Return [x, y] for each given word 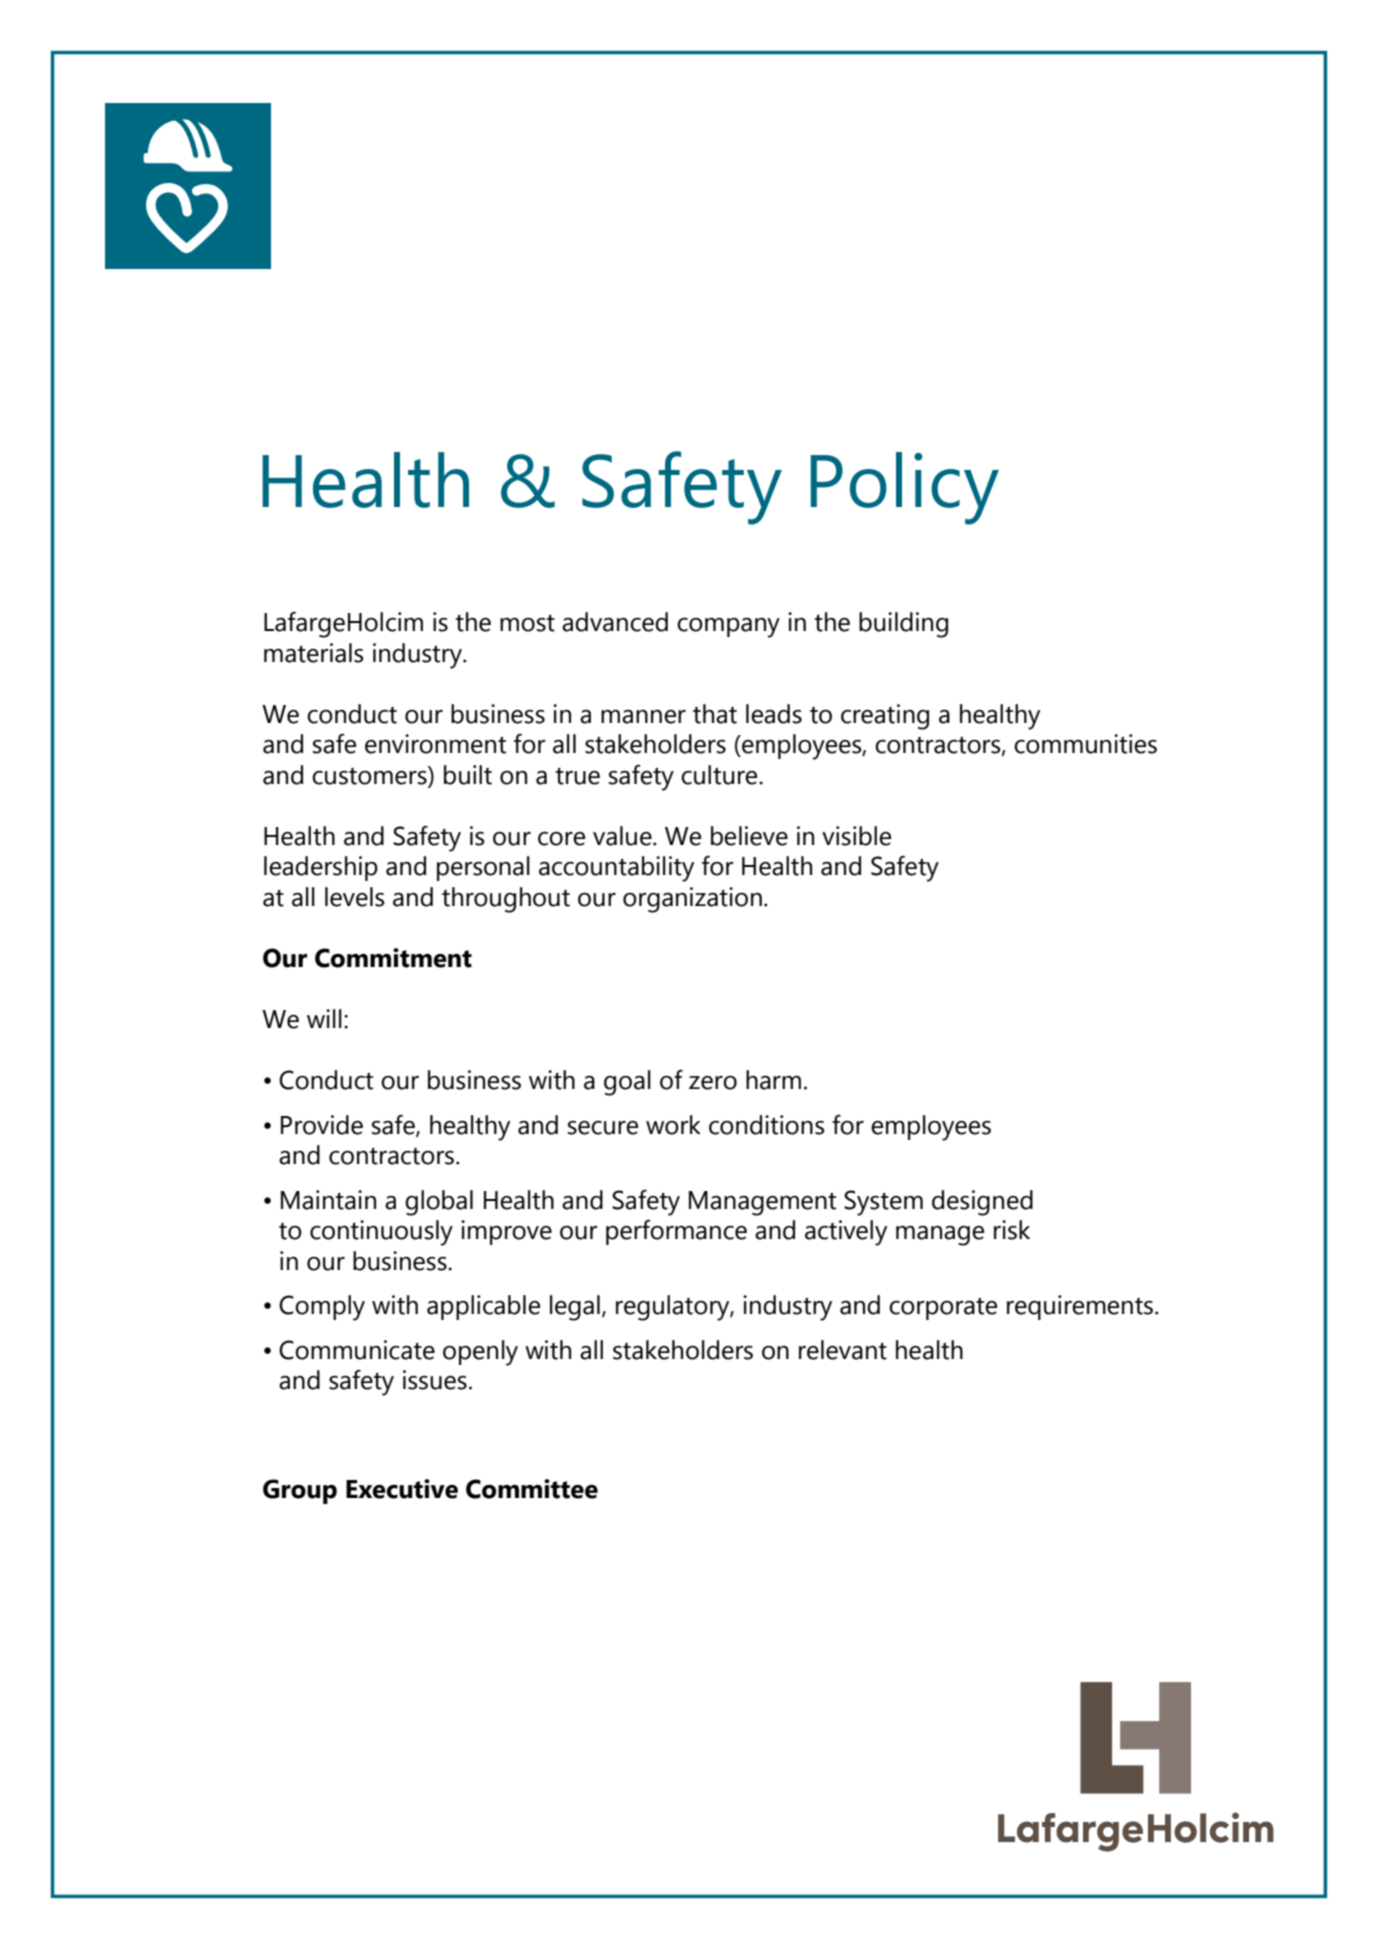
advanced [615, 622]
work [673, 1125]
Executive [402, 1489]
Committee [532, 1489]
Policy [905, 488]
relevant [843, 1350]
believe [749, 836]
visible [856, 836]
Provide [322, 1125]
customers [370, 776]
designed [982, 1203]
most [527, 623]
